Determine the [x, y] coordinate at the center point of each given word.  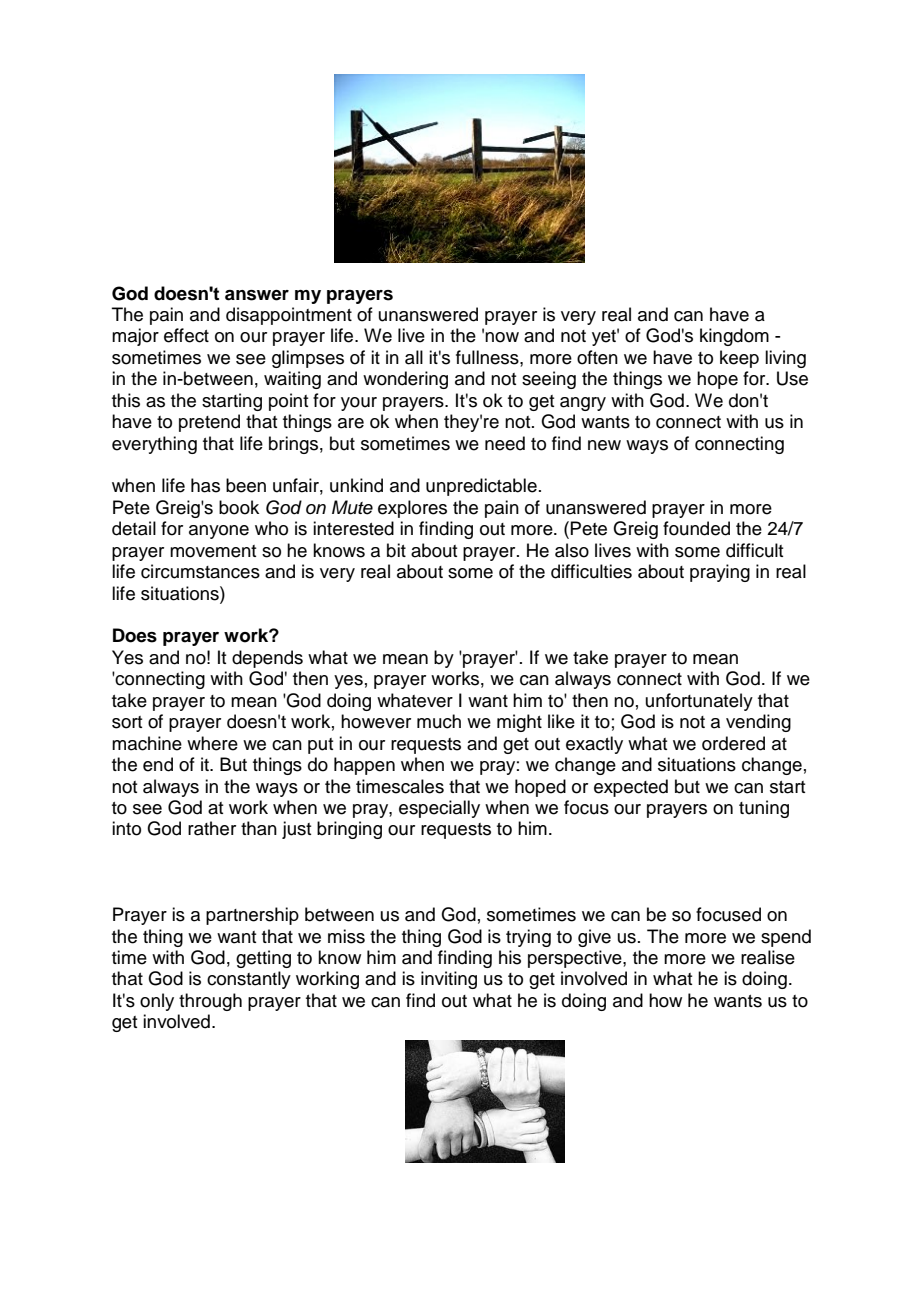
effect [186, 335]
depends [267, 659]
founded [696, 528]
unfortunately [699, 702]
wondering [405, 380]
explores [412, 509]
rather [212, 828]
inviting [449, 980]
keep [739, 359]
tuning [764, 809]
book [239, 507]
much [439, 721]
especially [439, 809]
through [210, 1002]
